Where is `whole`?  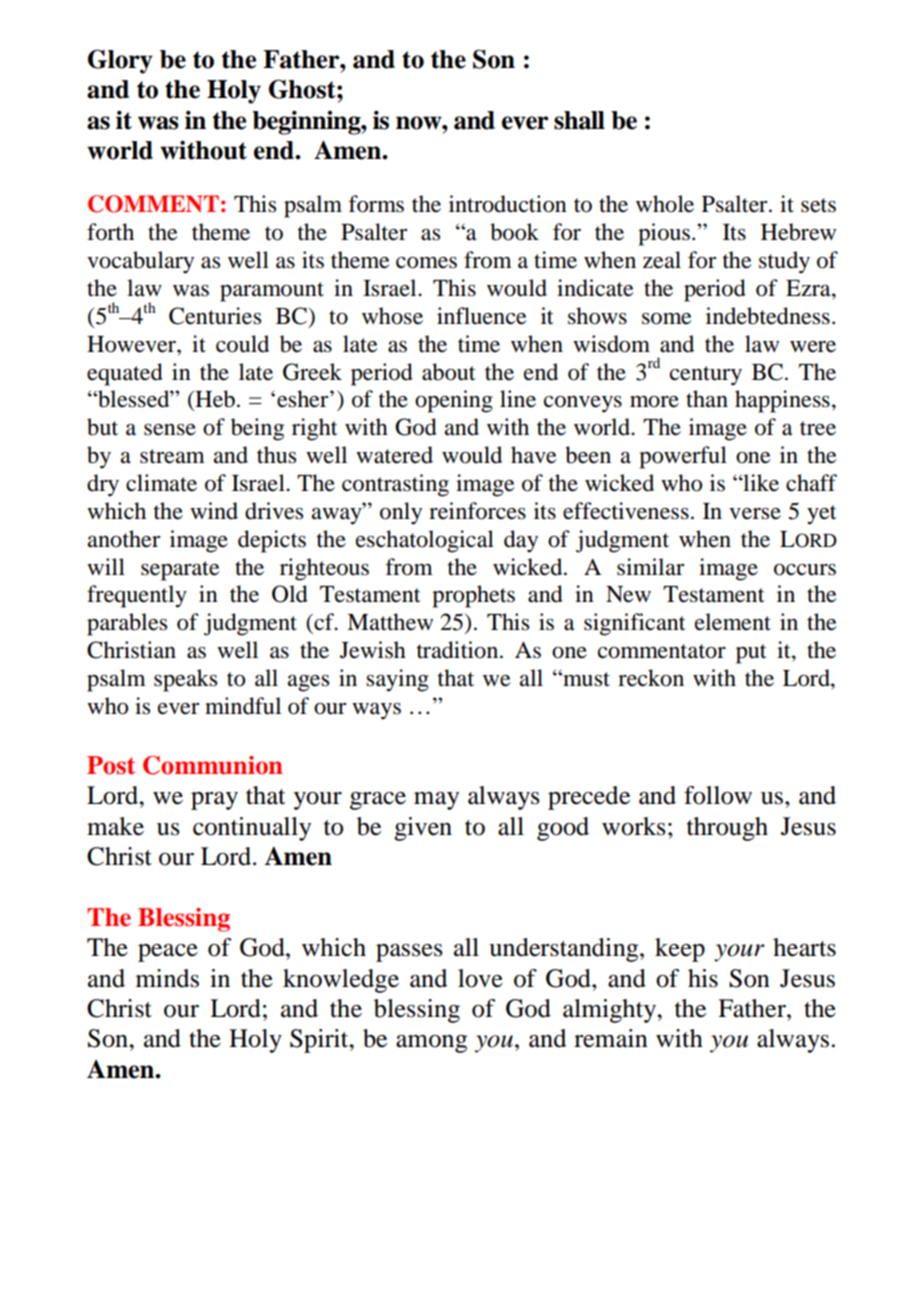
whole is located at coordinates (665, 204).
